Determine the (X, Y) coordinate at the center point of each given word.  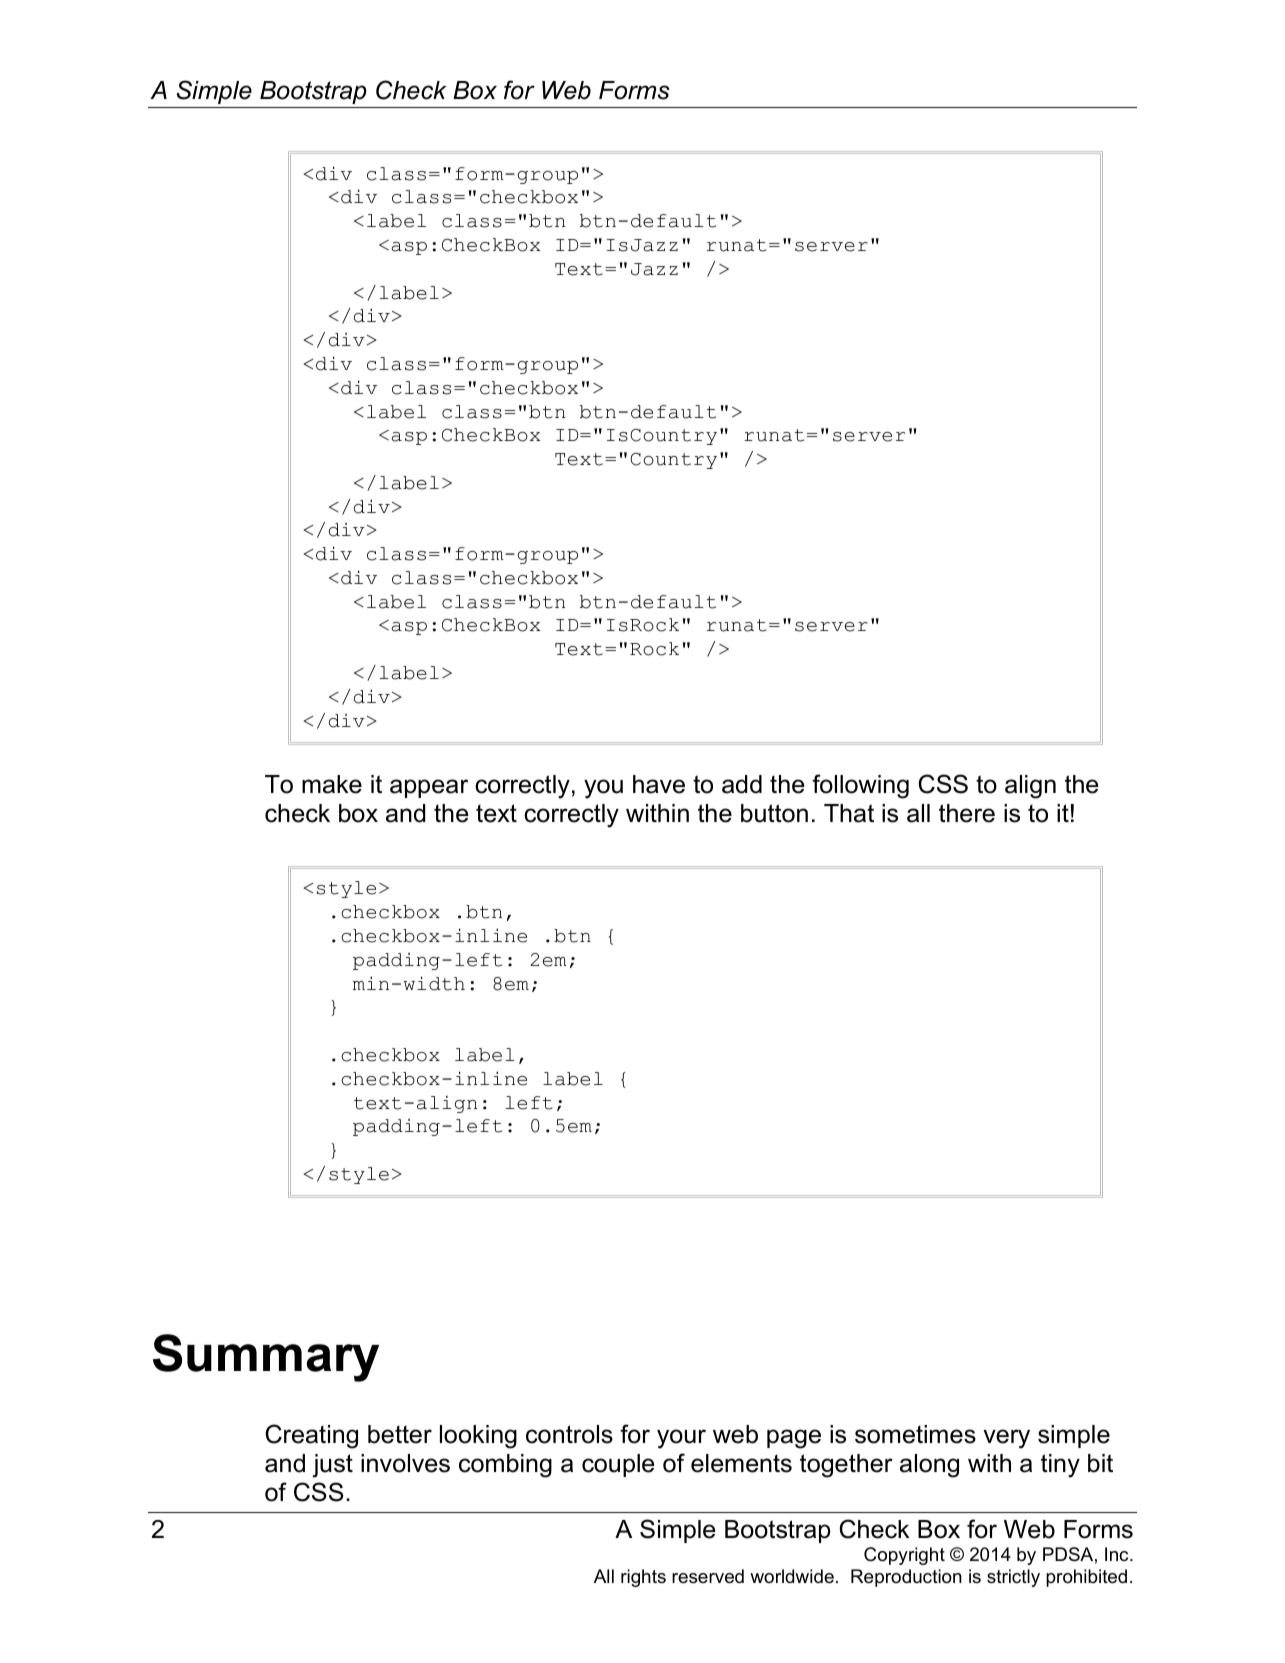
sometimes (915, 1434)
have (659, 784)
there (967, 813)
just (332, 1466)
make (332, 784)
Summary (266, 1358)
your (681, 1439)
